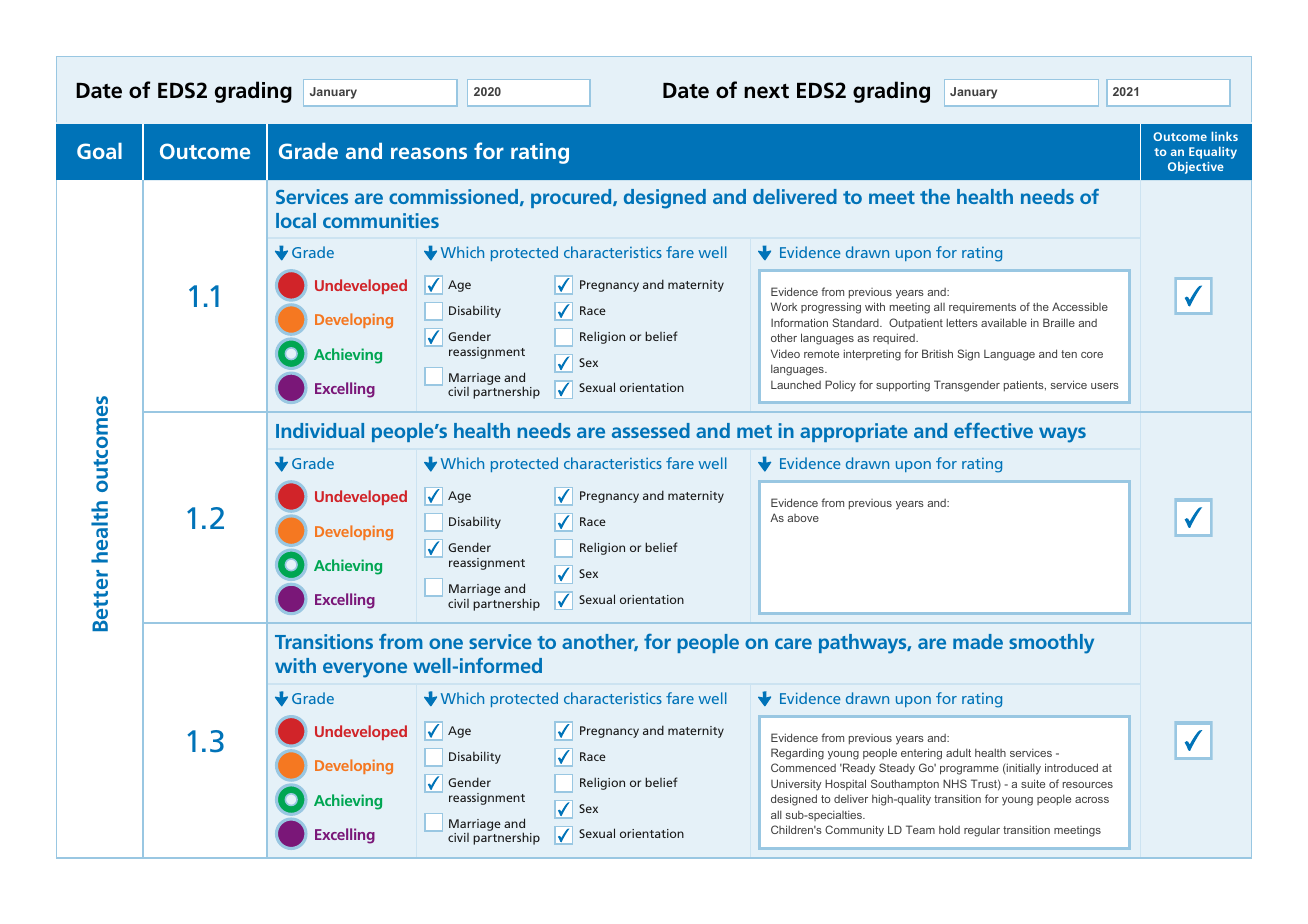 This image has width=1308, height=924. I want to click on care, so click(793, 643).
